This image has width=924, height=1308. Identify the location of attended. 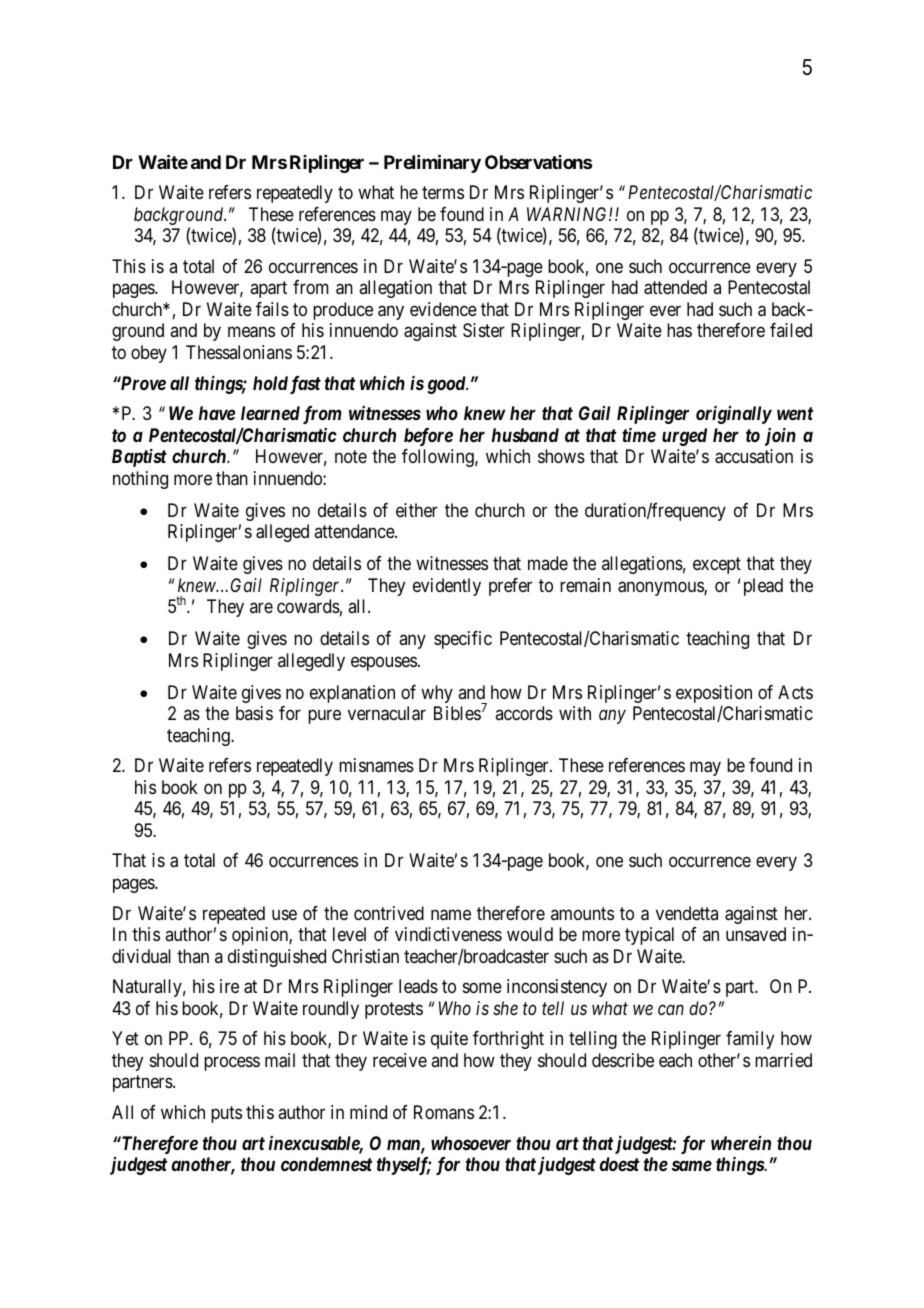
(675, 287).
